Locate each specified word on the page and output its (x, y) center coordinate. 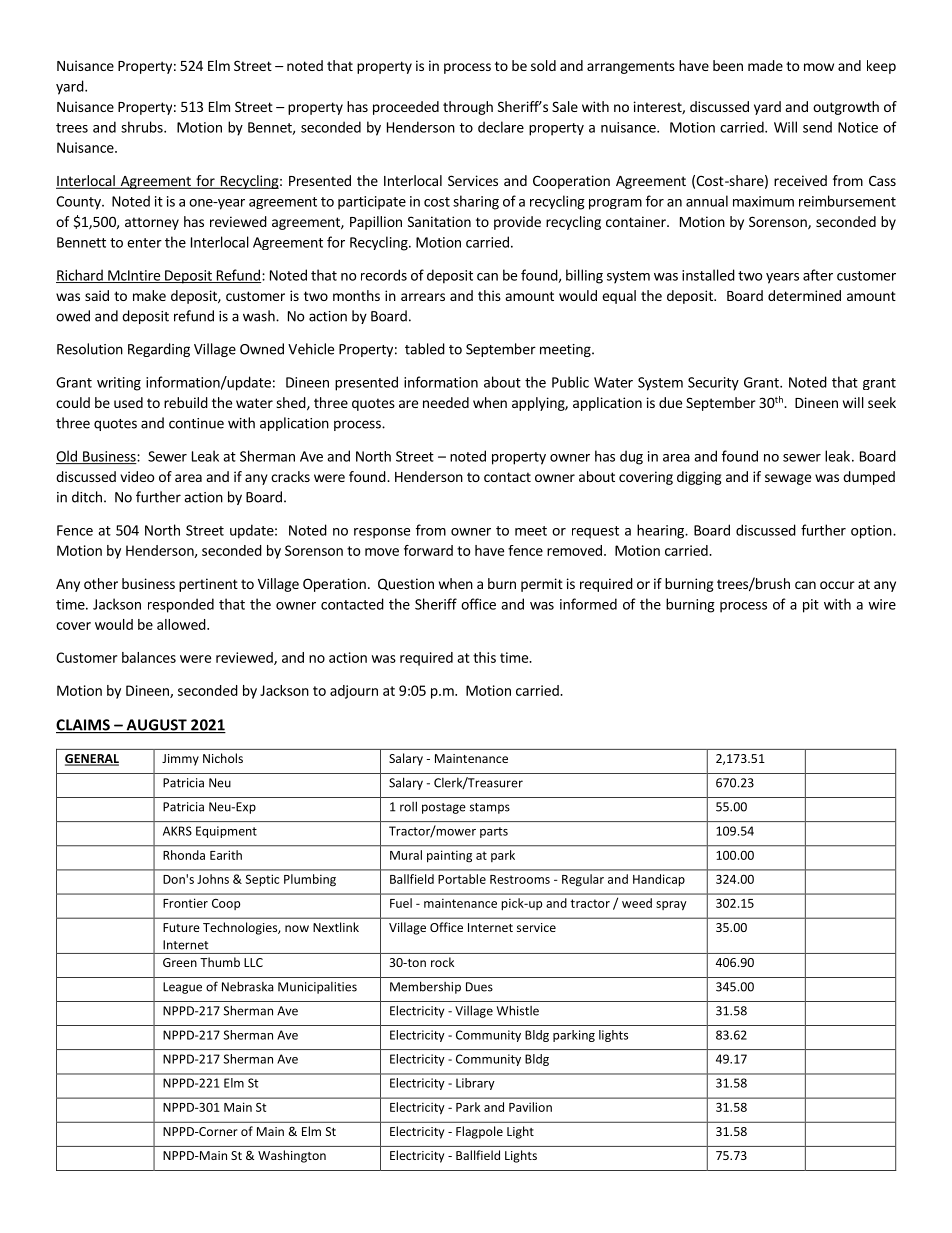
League (182, 988)
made (765, 65)
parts (494, 832)
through (468, 108)
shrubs (143, 127)
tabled (425, 349)
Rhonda (184, 855)
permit (542, 585)
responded (181, 605)
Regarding (159, 350)
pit (811, 606)
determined (804, 295)
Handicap (659, 880)
